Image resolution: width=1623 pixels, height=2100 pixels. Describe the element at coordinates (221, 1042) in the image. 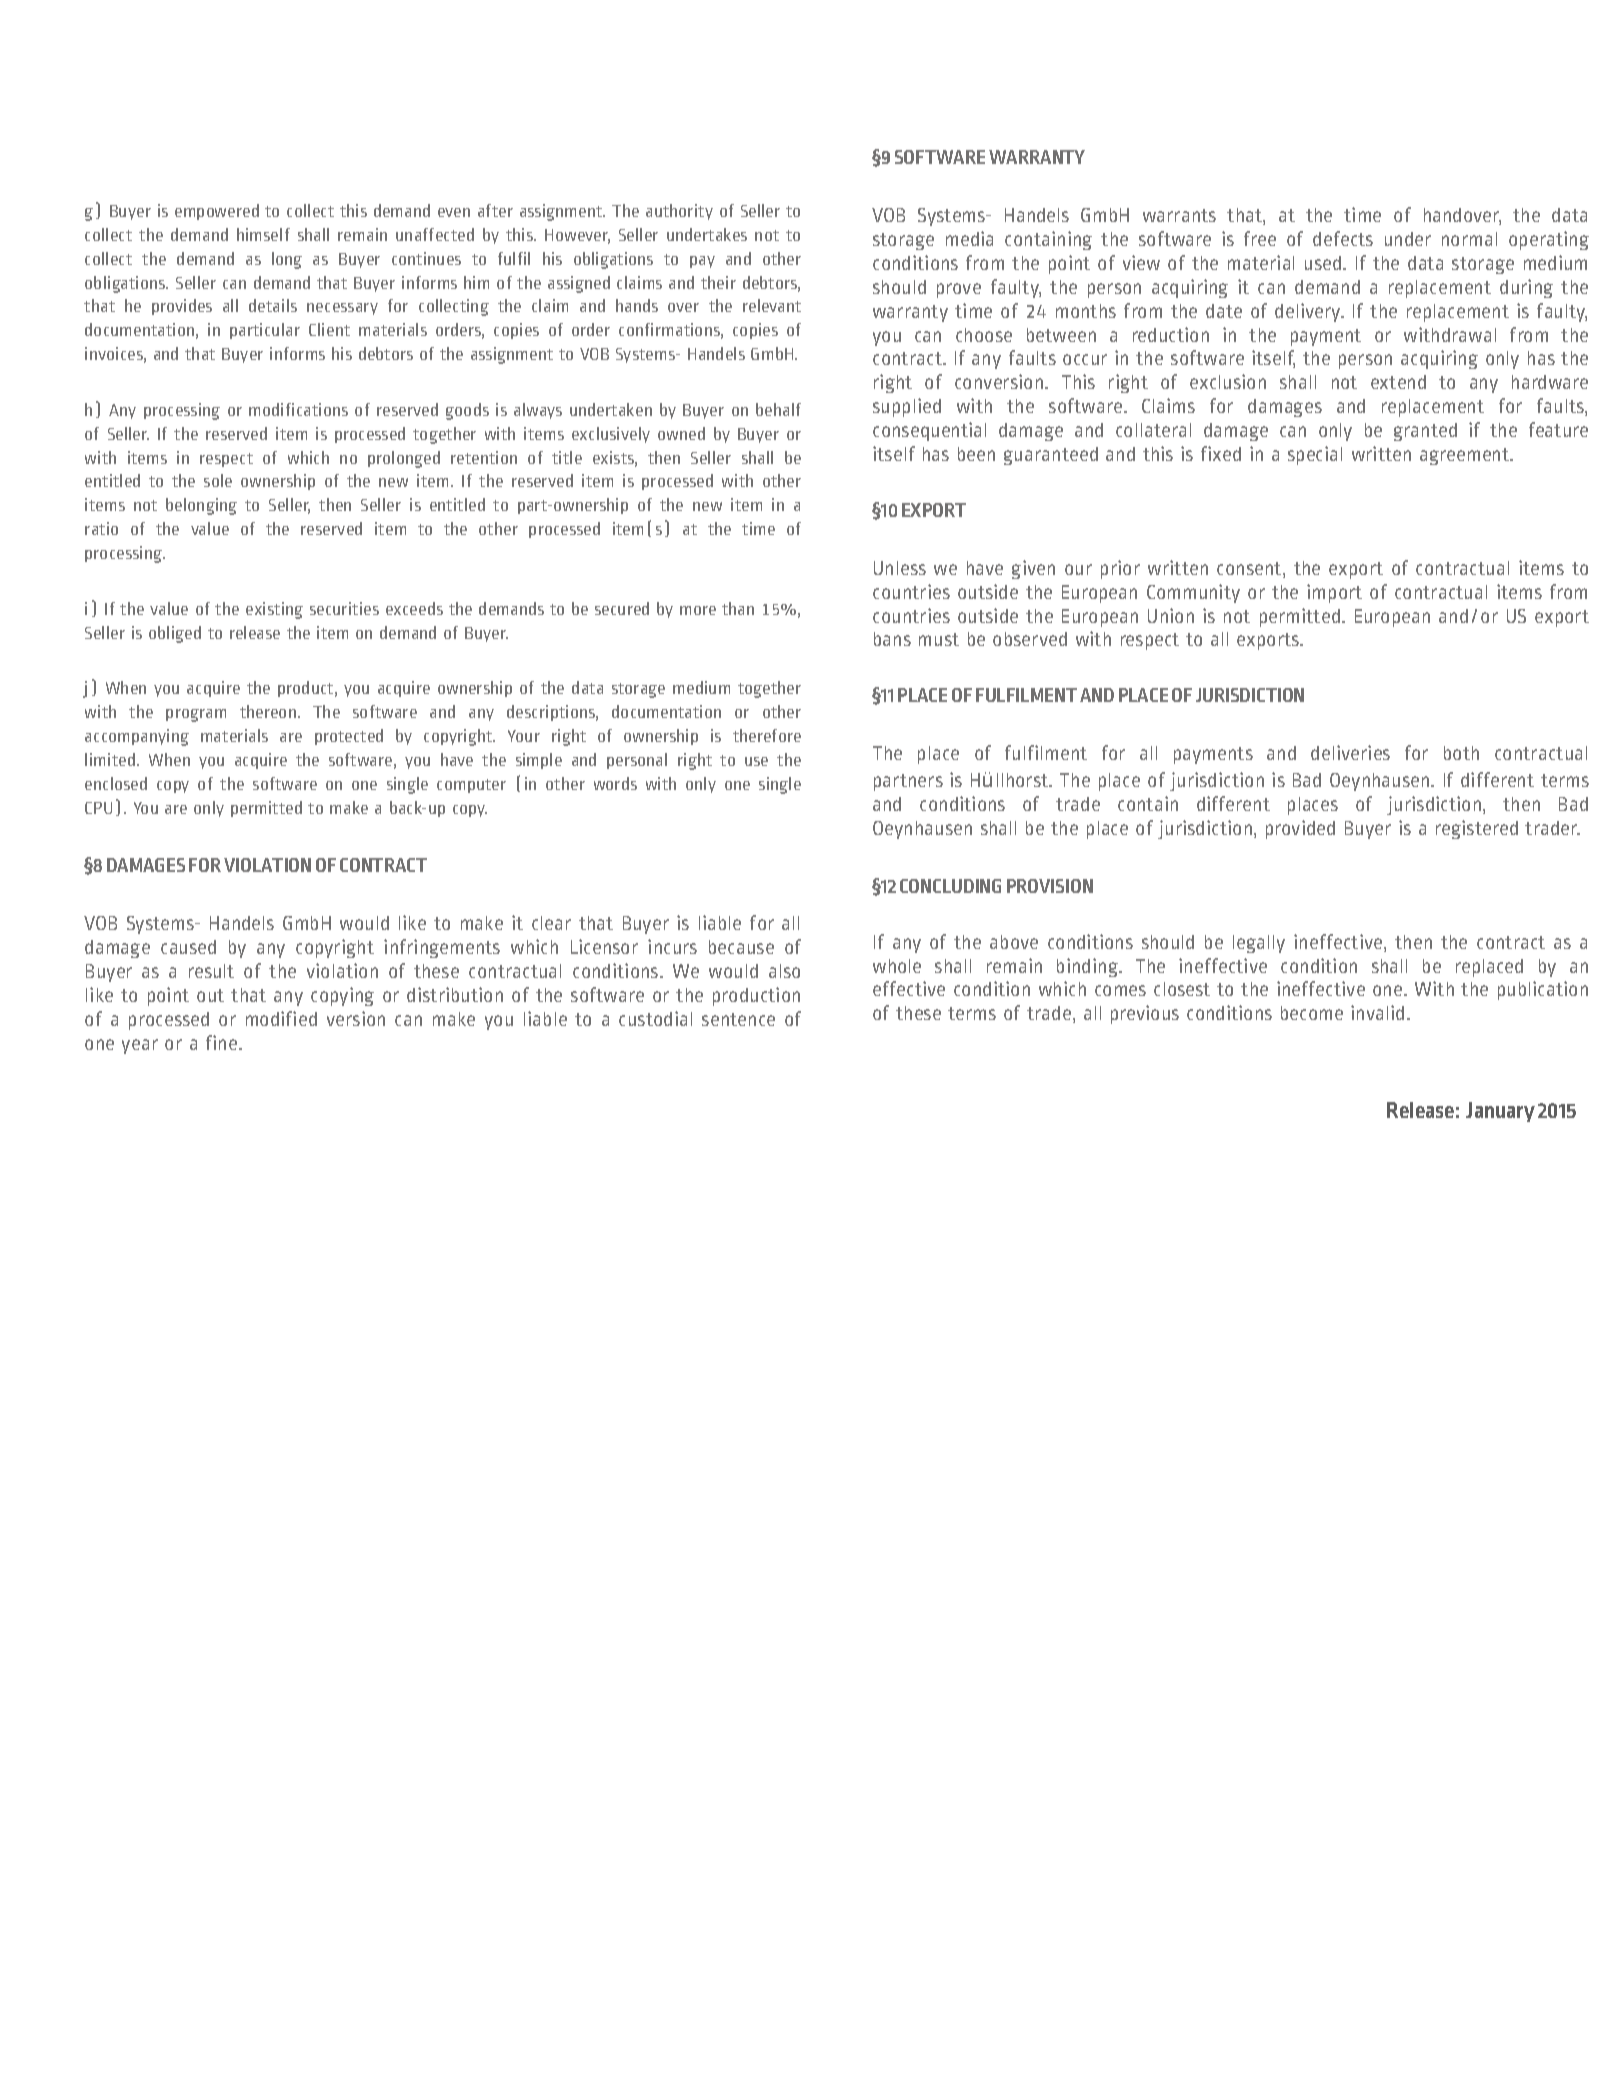

I see `fine` at that location.
